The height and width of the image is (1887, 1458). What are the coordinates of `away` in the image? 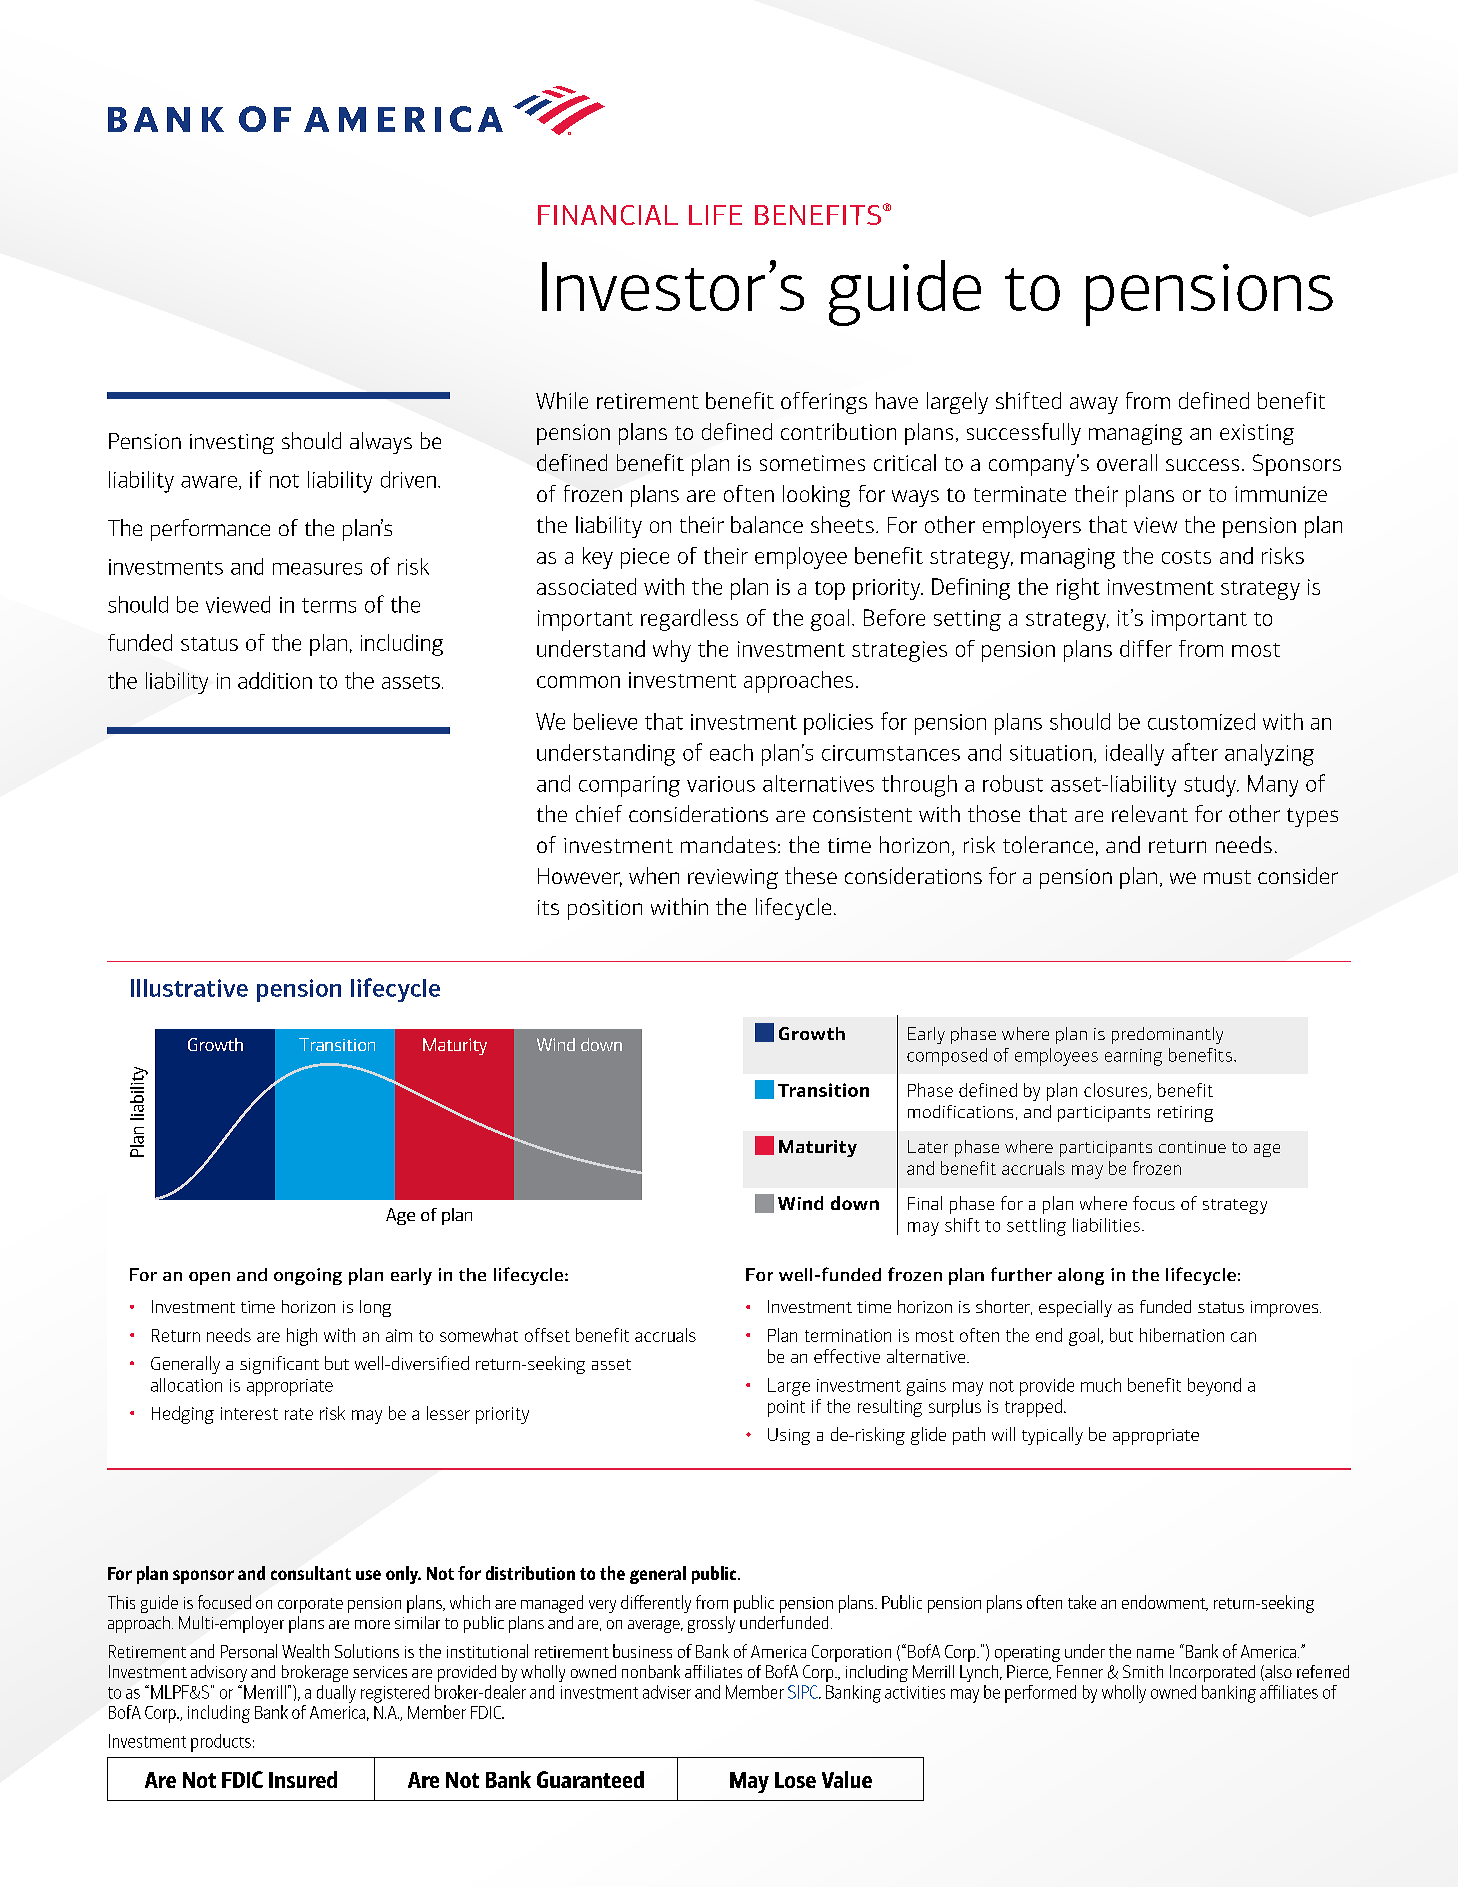 It's located at (1094, 405).
